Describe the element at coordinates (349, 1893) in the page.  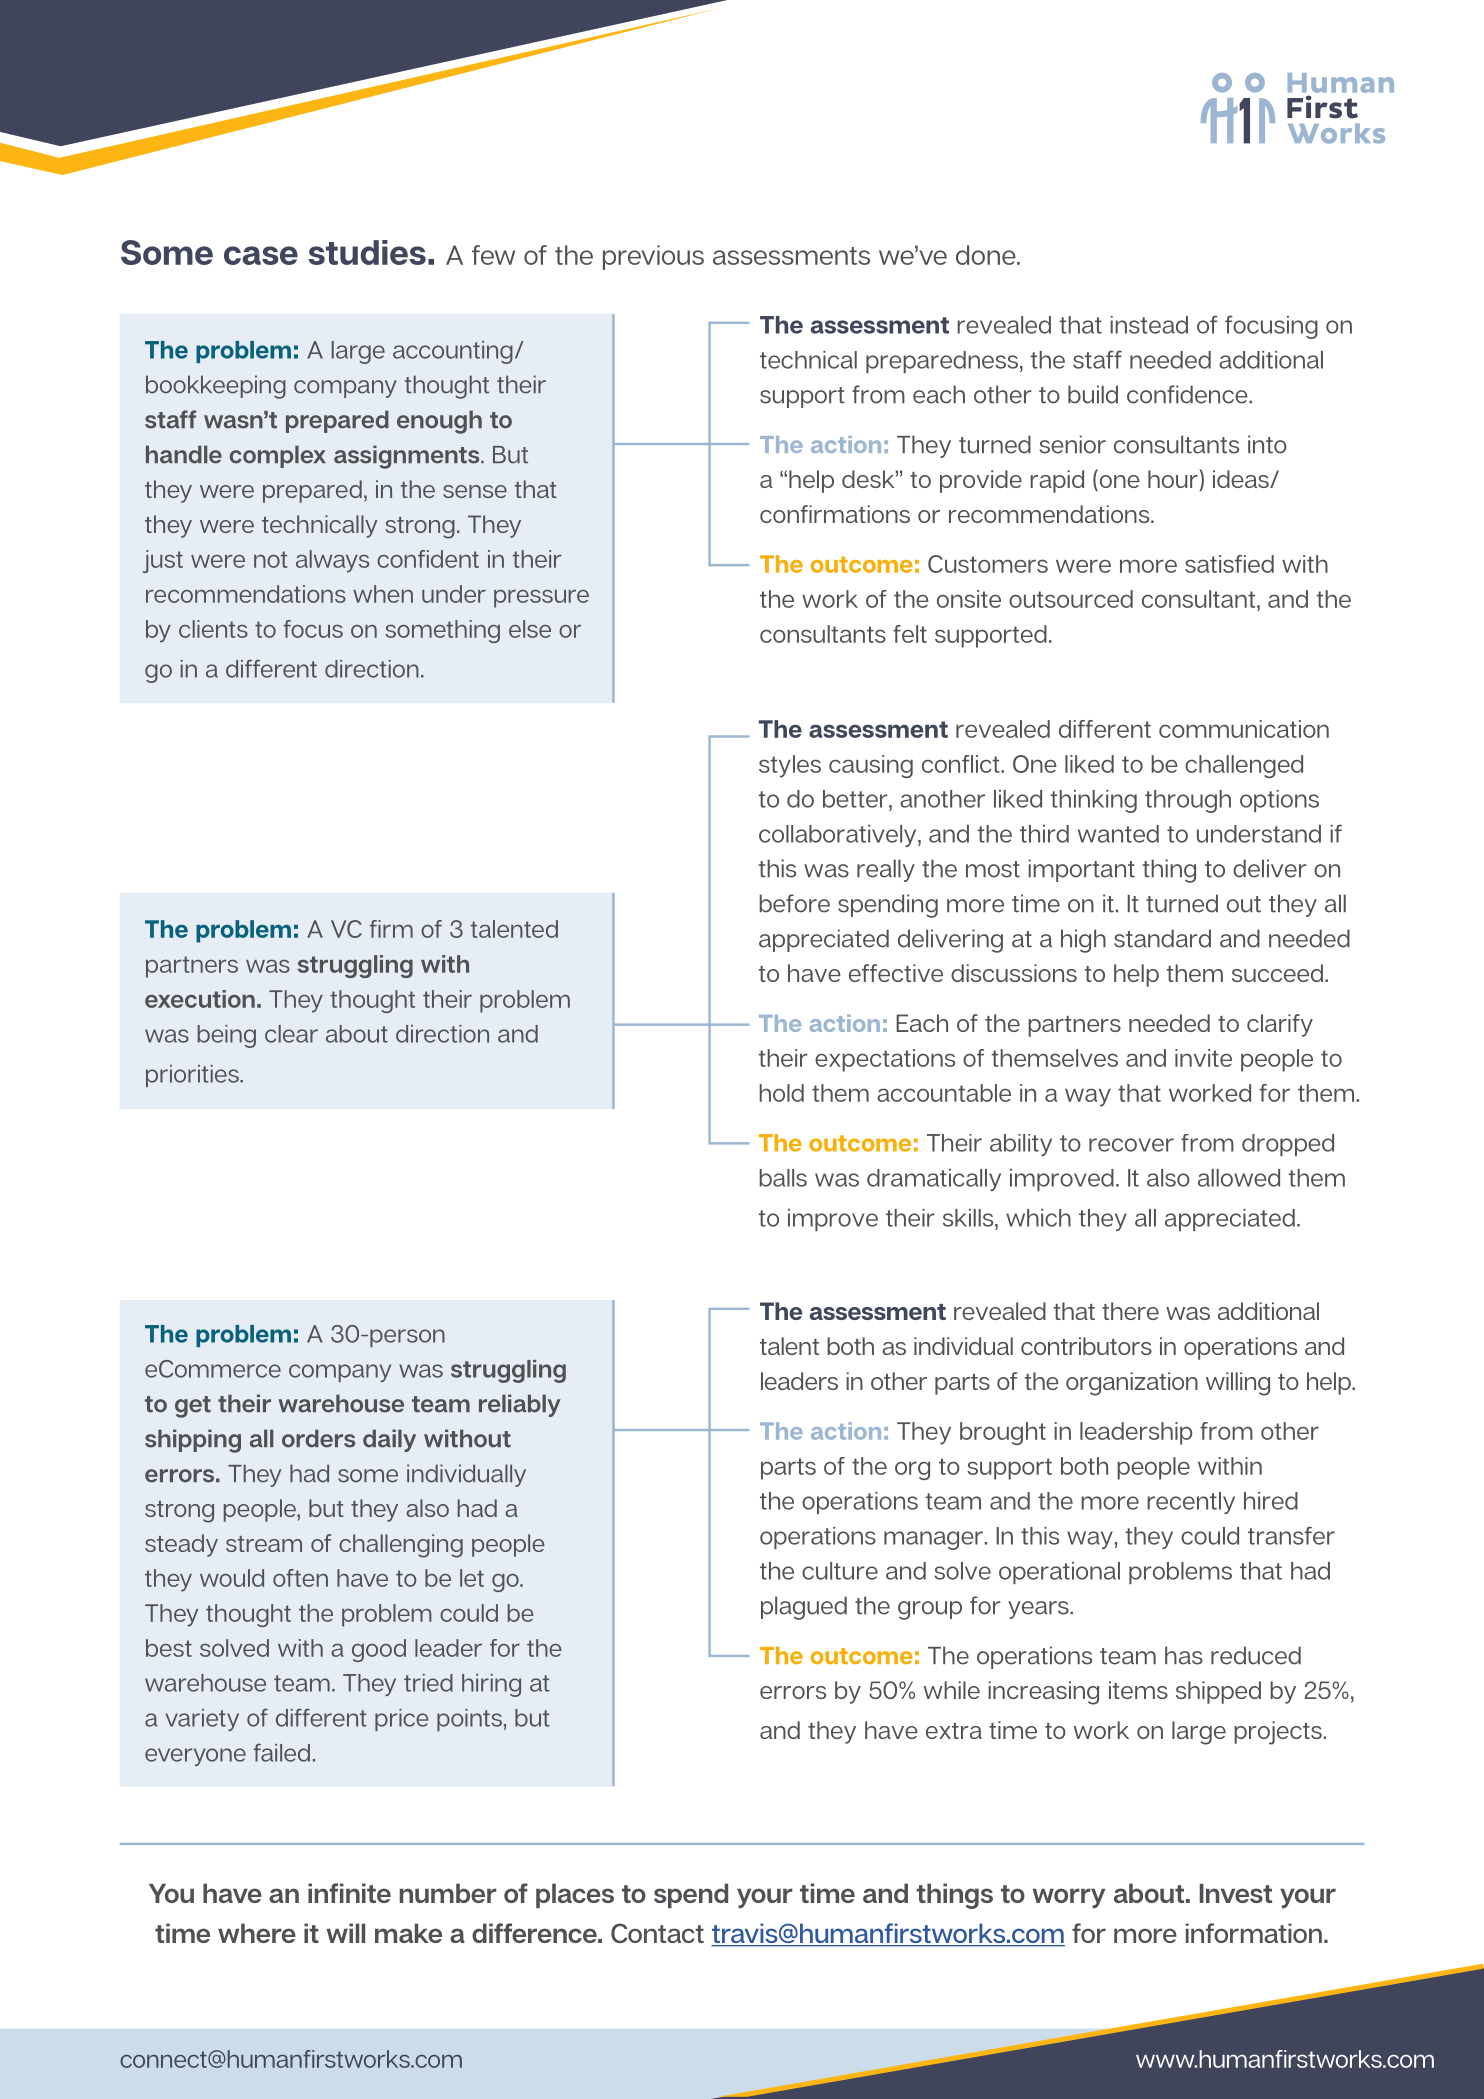
I see `infinite` at that location.
